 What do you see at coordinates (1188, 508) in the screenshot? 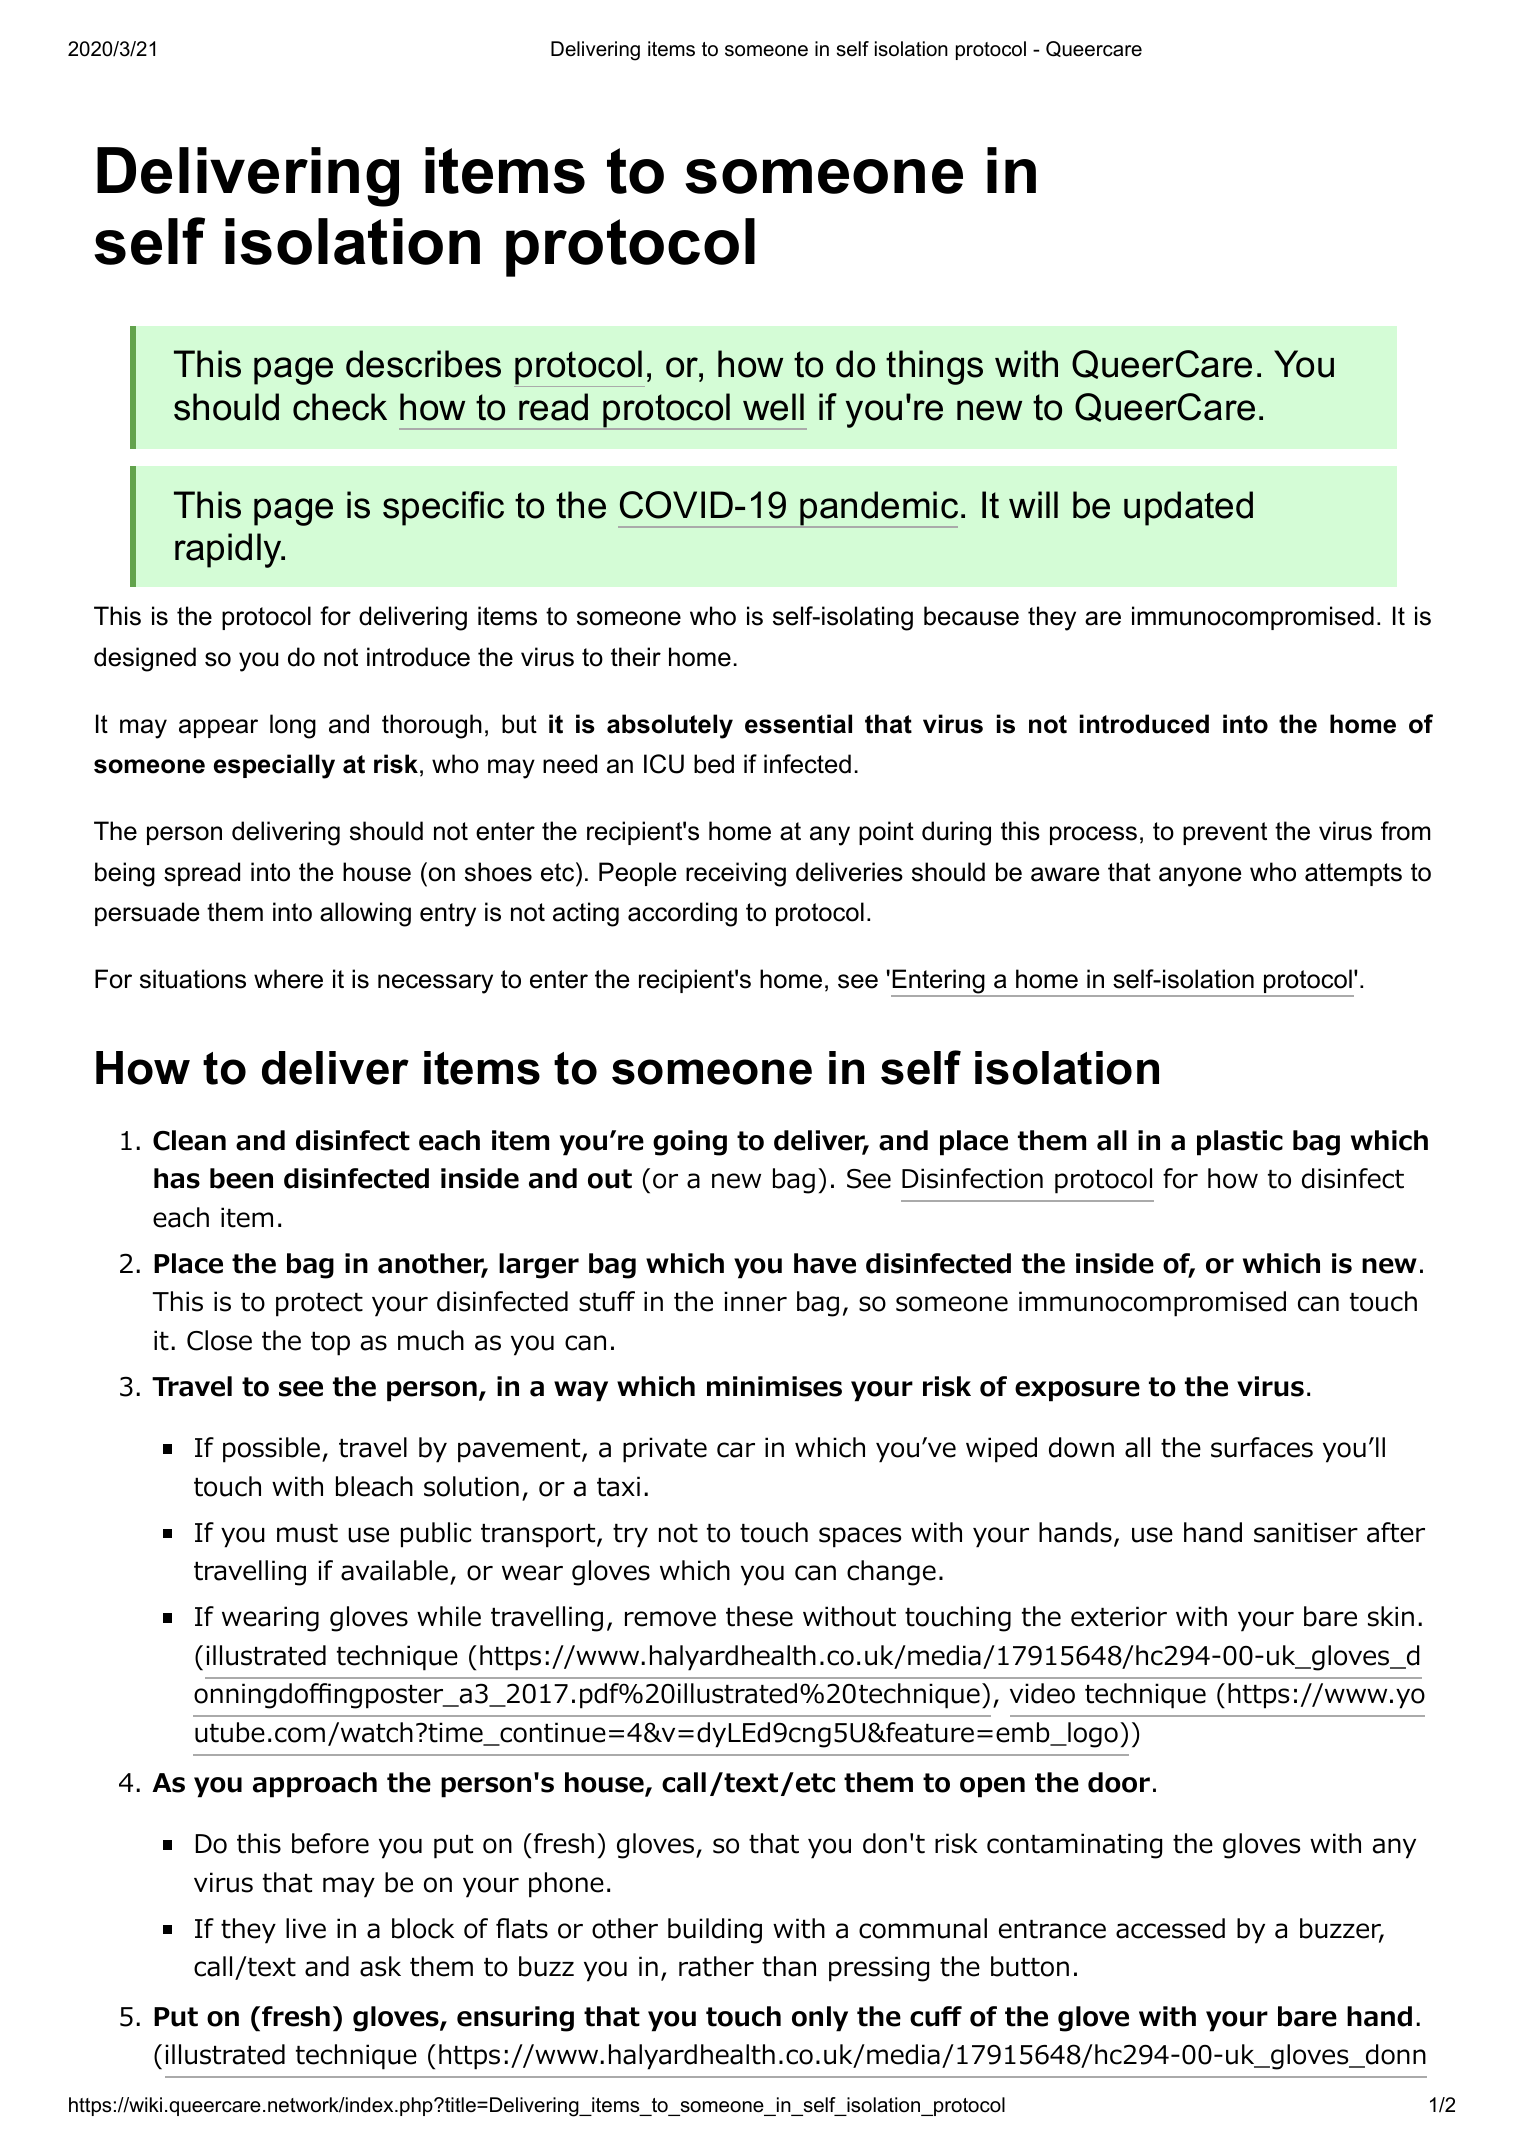
I see `updated` at bounding box center [1188, 508].
